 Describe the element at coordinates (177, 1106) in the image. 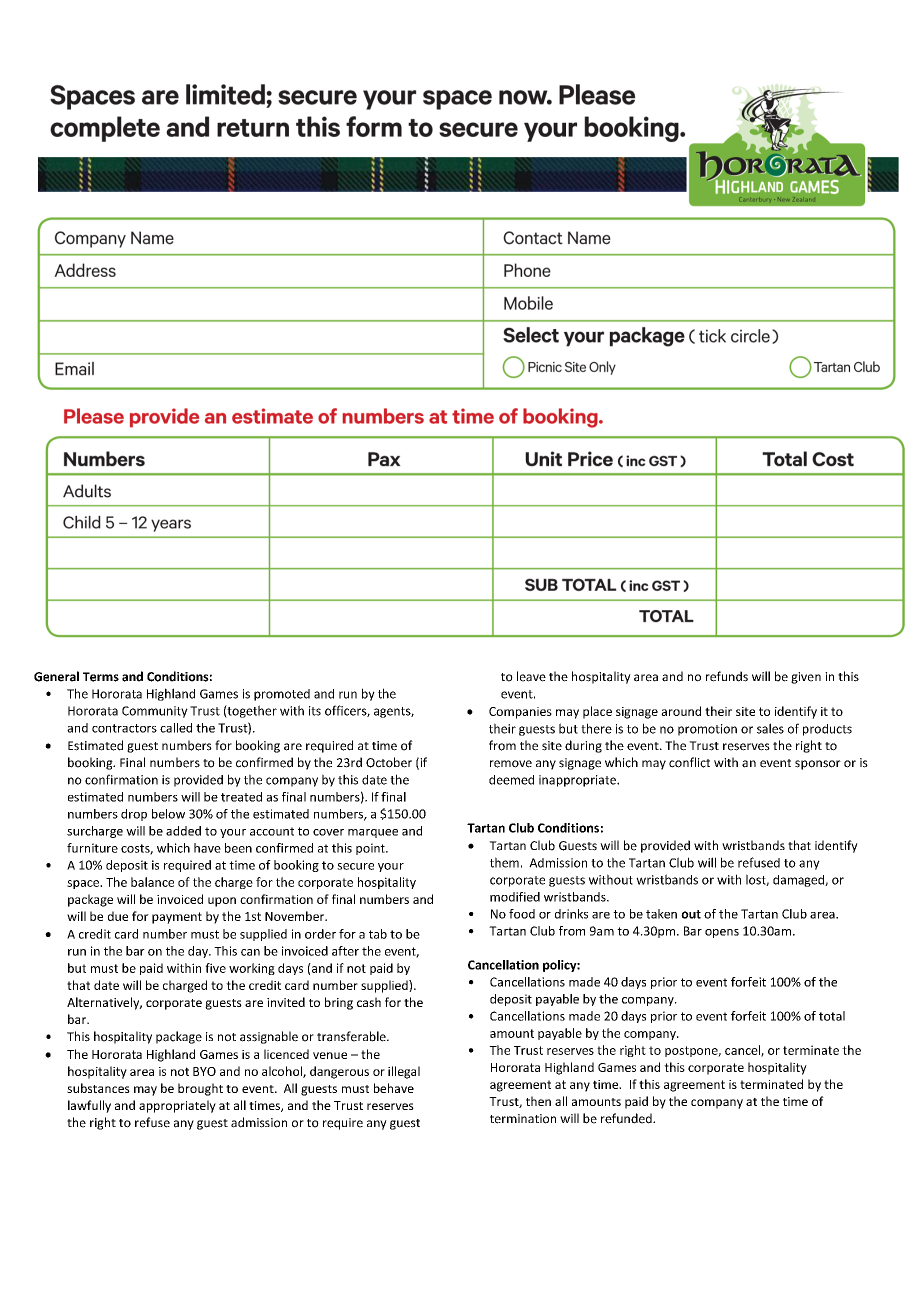

I see `appropriately` at that location.
